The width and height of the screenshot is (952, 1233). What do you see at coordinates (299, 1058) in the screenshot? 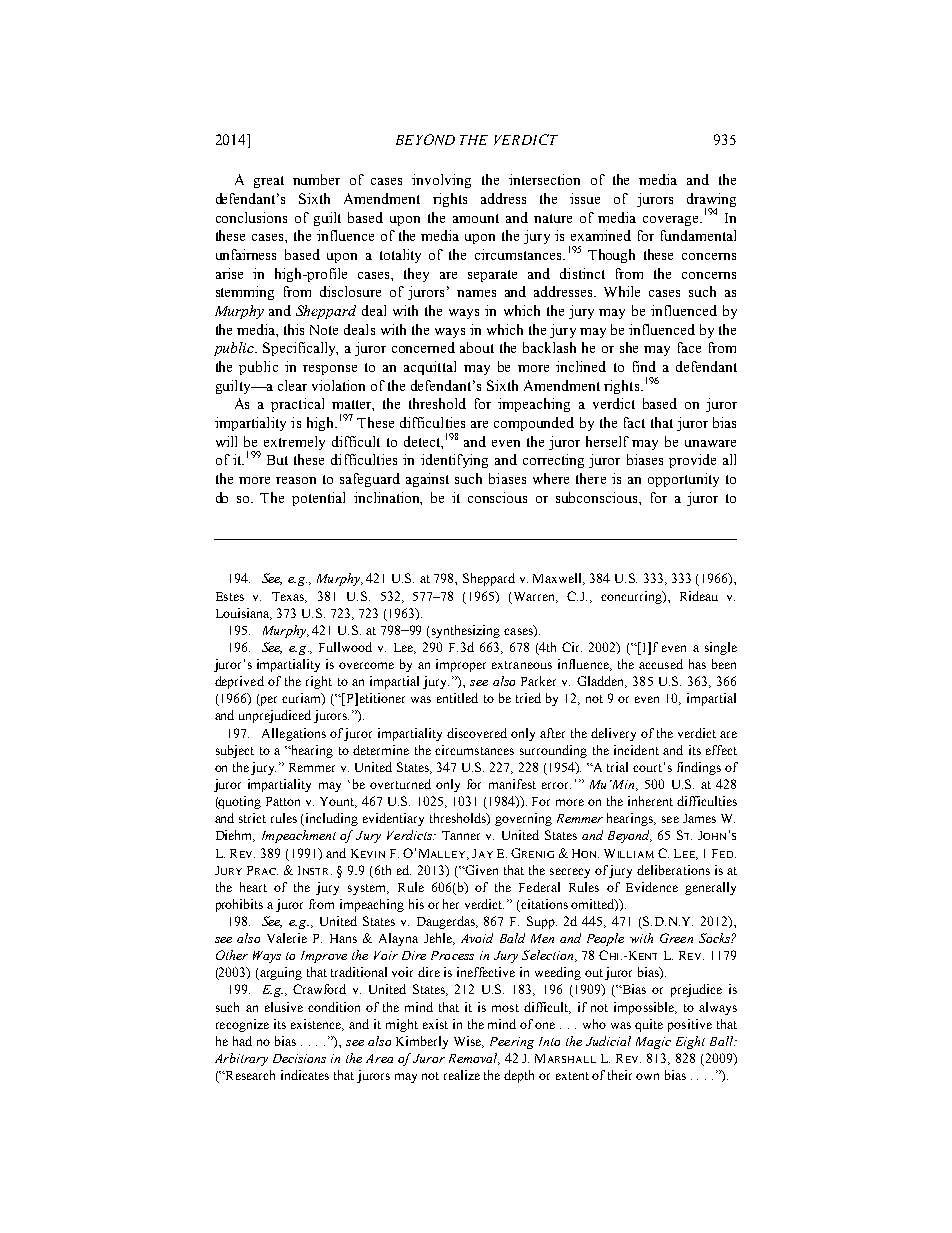
I see `Decisions` at bounding box center [299, 1058].
